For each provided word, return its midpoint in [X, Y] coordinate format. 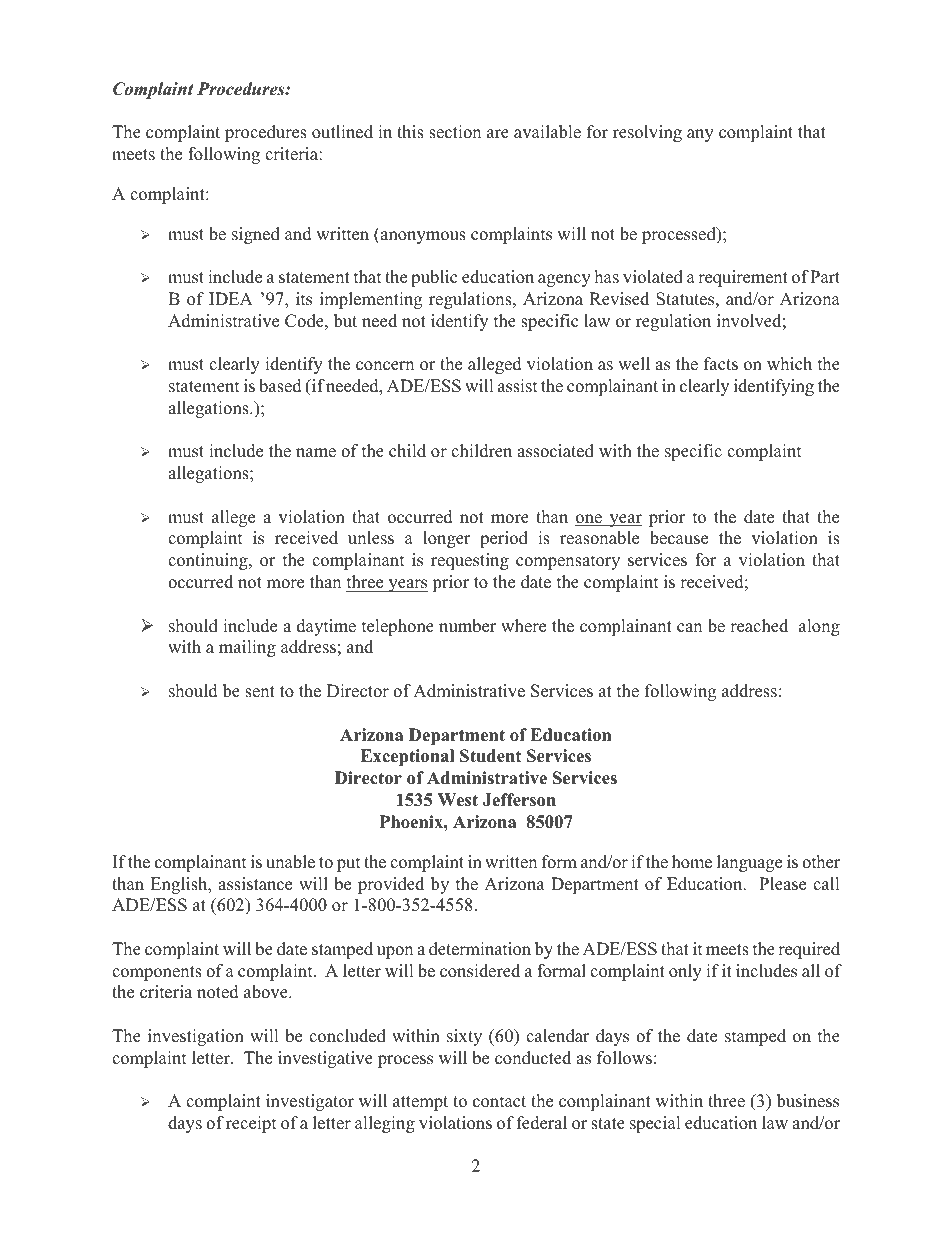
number [467, 626]
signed [256, 235]
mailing [247, 648]
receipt [251, 1124]
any [700, 135]
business [808, 1101]
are [498, 134]
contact [499, 1102]
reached [759, 626]
